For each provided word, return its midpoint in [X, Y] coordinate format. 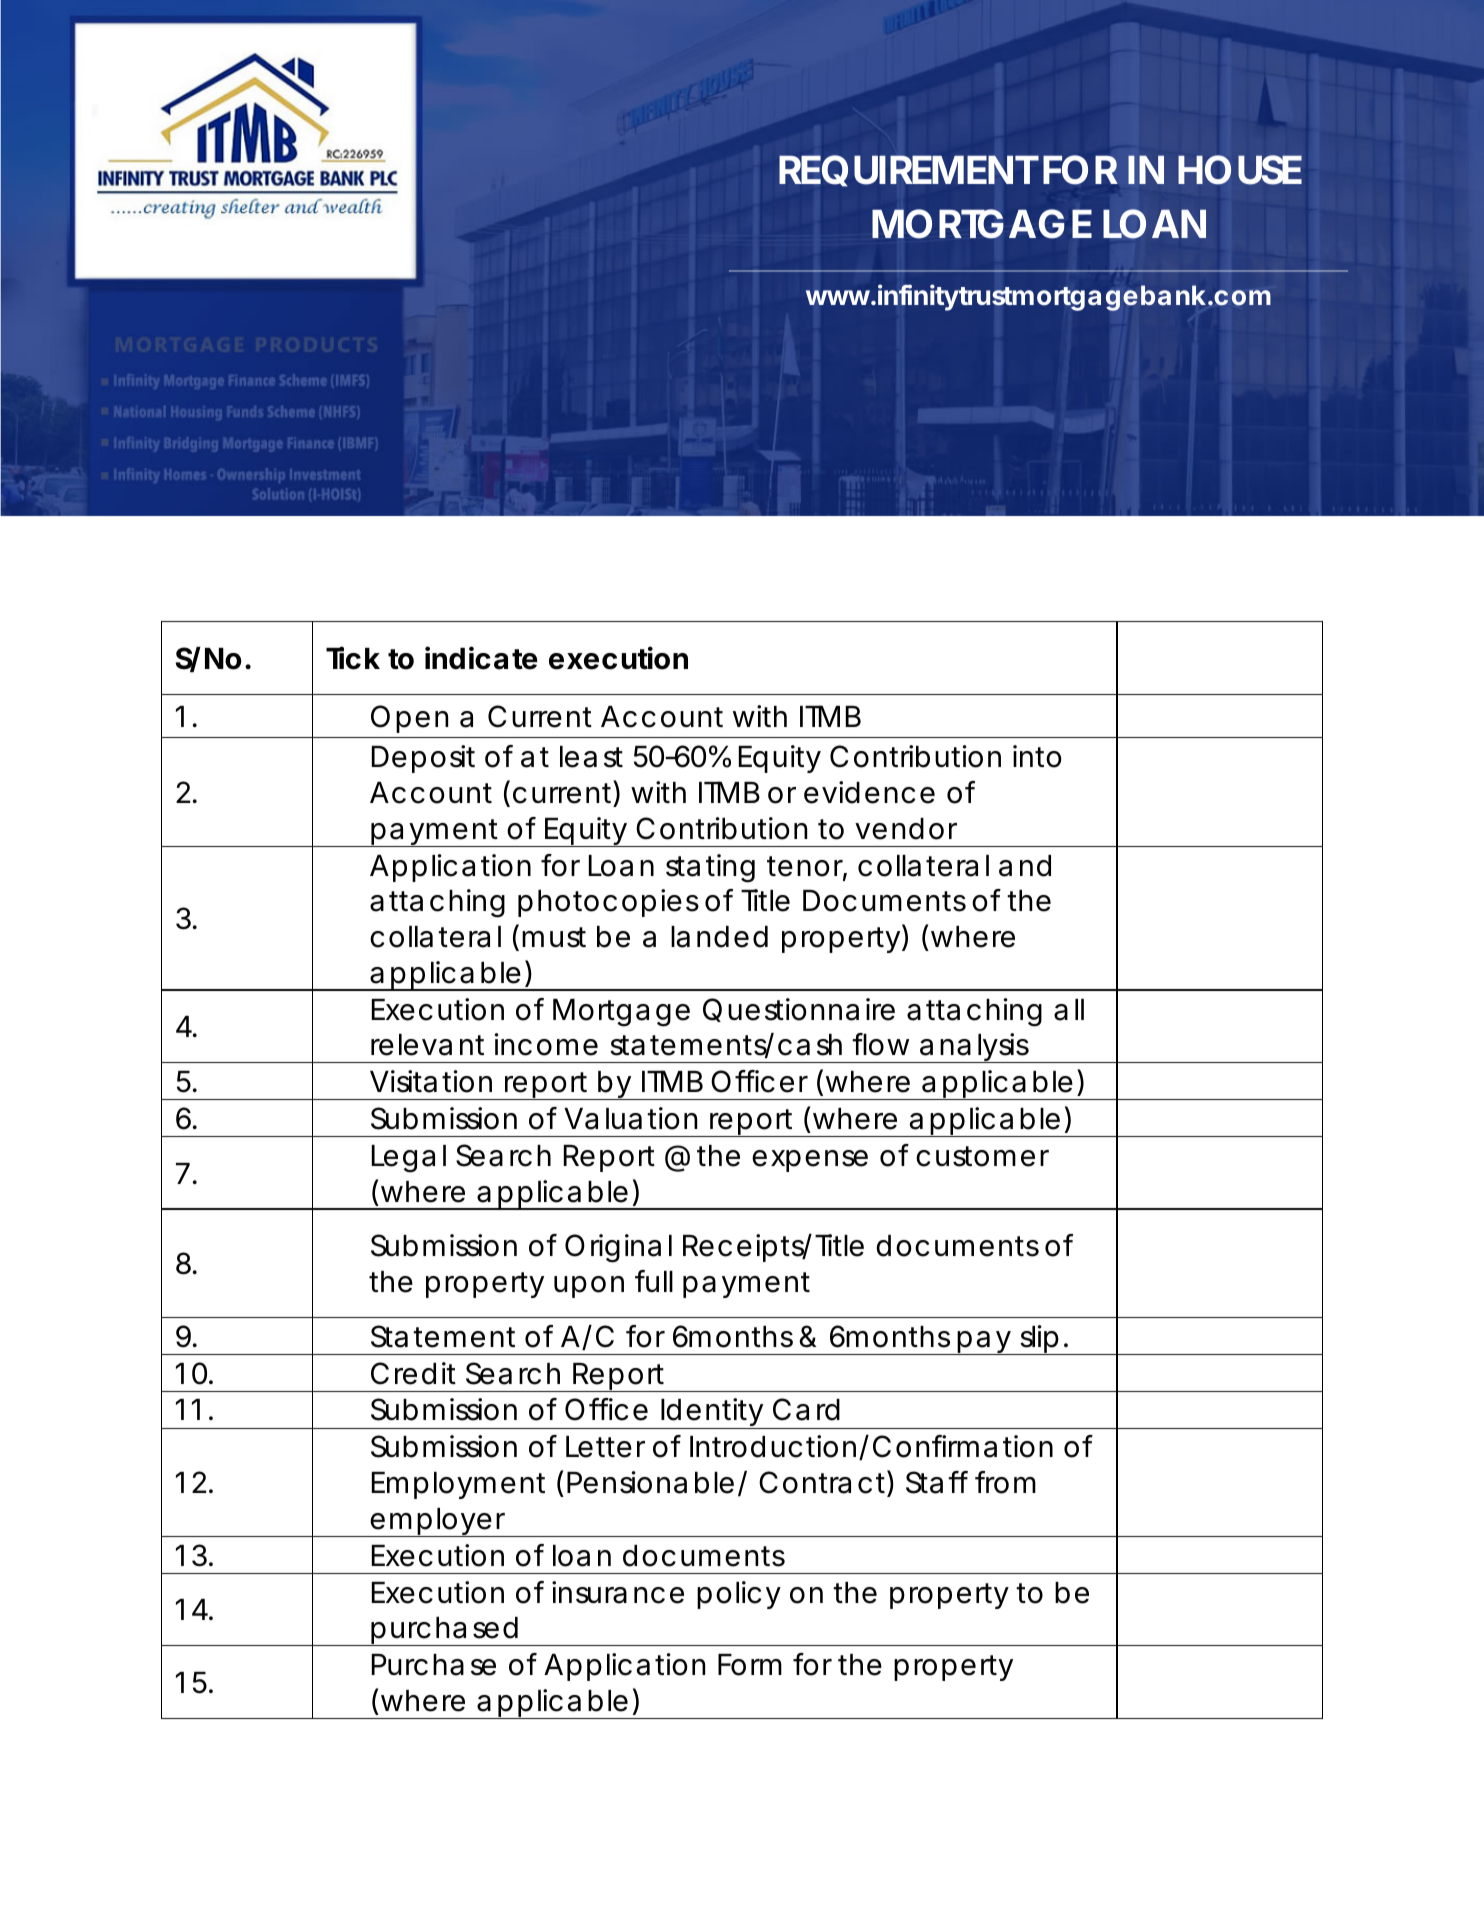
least [591, 757]
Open [409, 719]
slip [1040, 1340]
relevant [427, 1045]
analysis [975, 1048]
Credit [413, 1373]
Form [750, 1665]
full [654, 1281]
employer [439, 1522]
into [1037, 756]
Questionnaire [799, 1010]
